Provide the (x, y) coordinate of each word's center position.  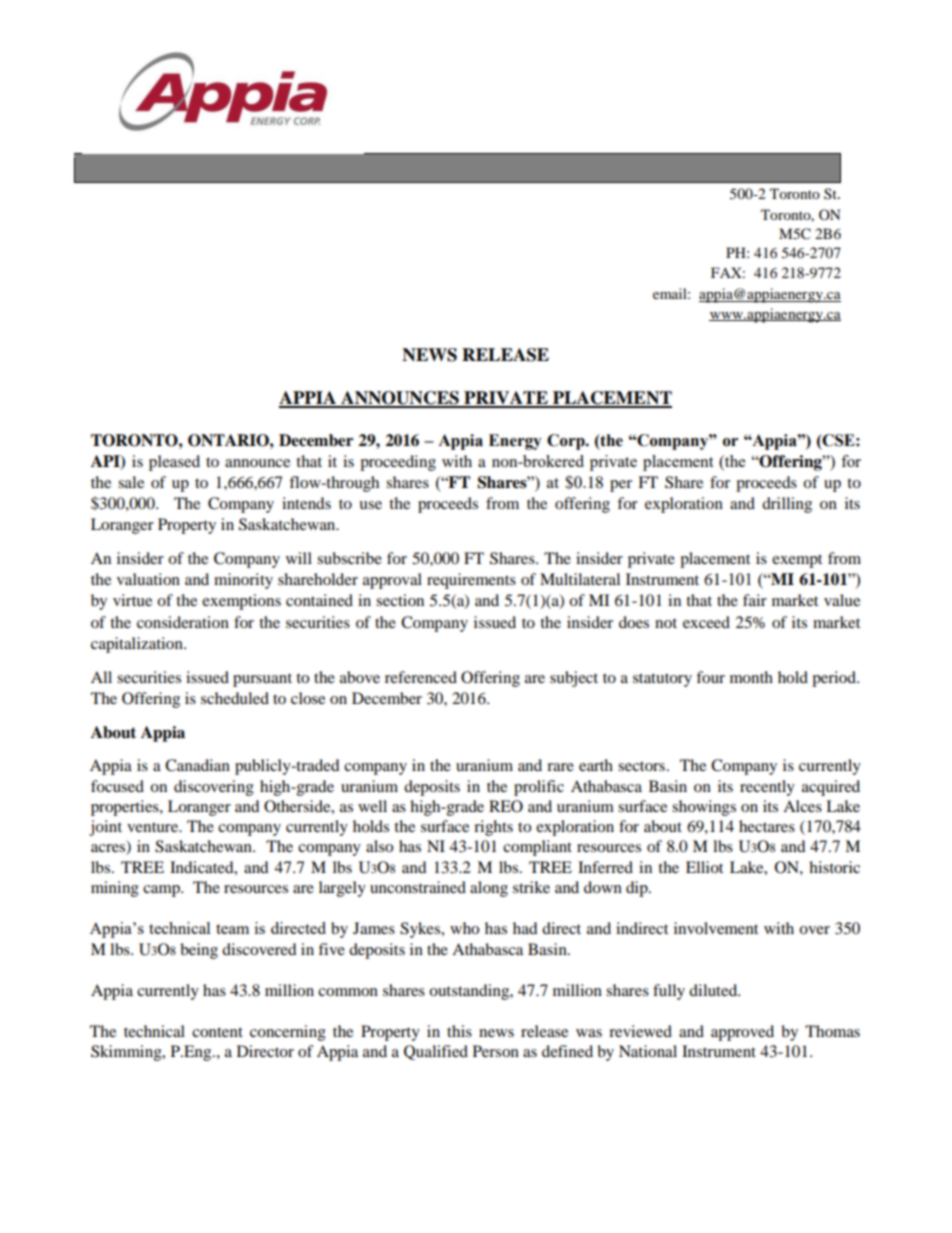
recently (767, 788)
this (459, 1031)
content (217, 1032)
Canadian (197, 765)
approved (742, 1033)
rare (560, 767)
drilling (787, 505)
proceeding (398, 463)
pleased (174, 463)
